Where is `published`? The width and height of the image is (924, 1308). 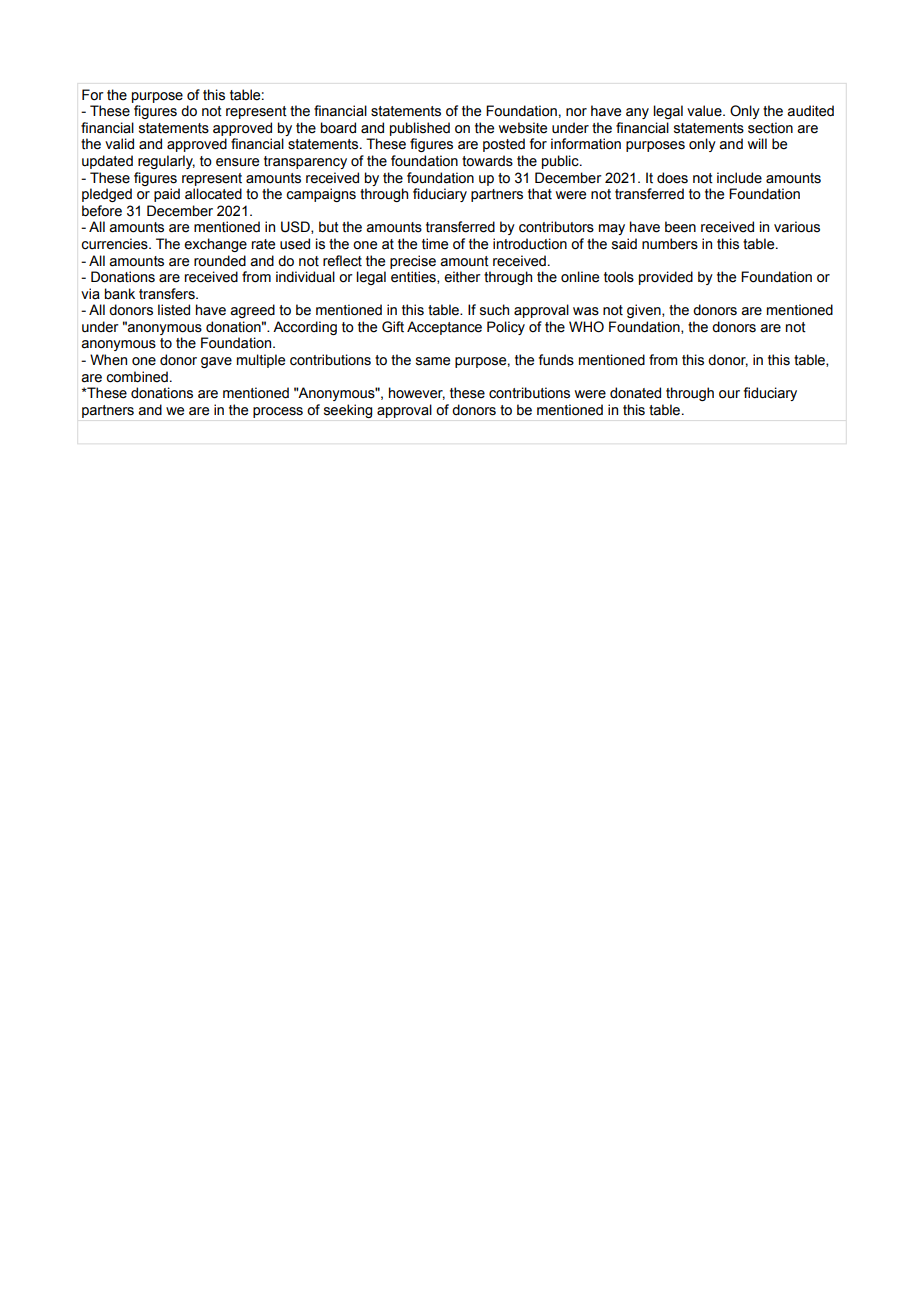
published is located at coordinates (420, 129).
